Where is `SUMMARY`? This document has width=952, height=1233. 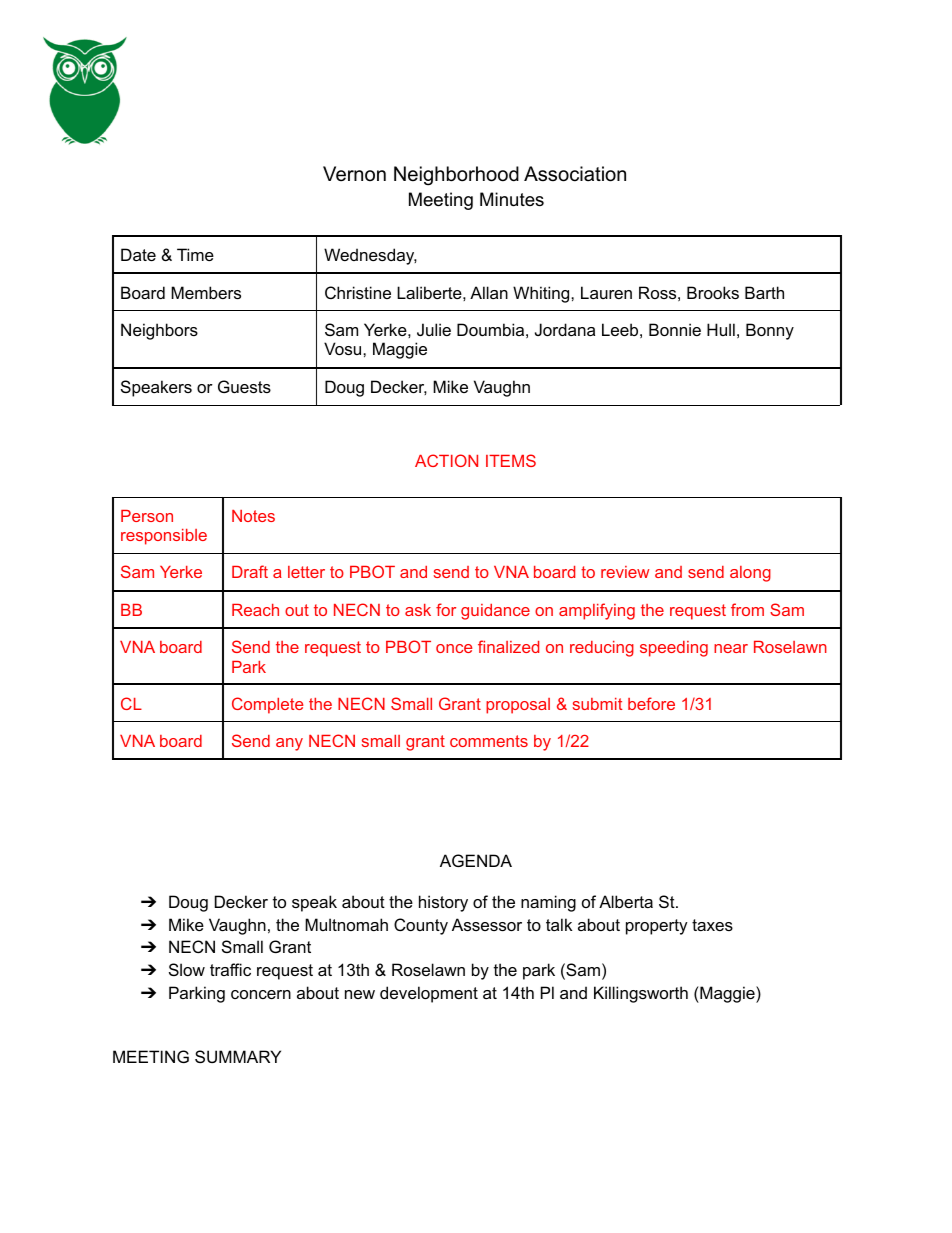 SUMMARY is located at coordinates (238, 1056).
